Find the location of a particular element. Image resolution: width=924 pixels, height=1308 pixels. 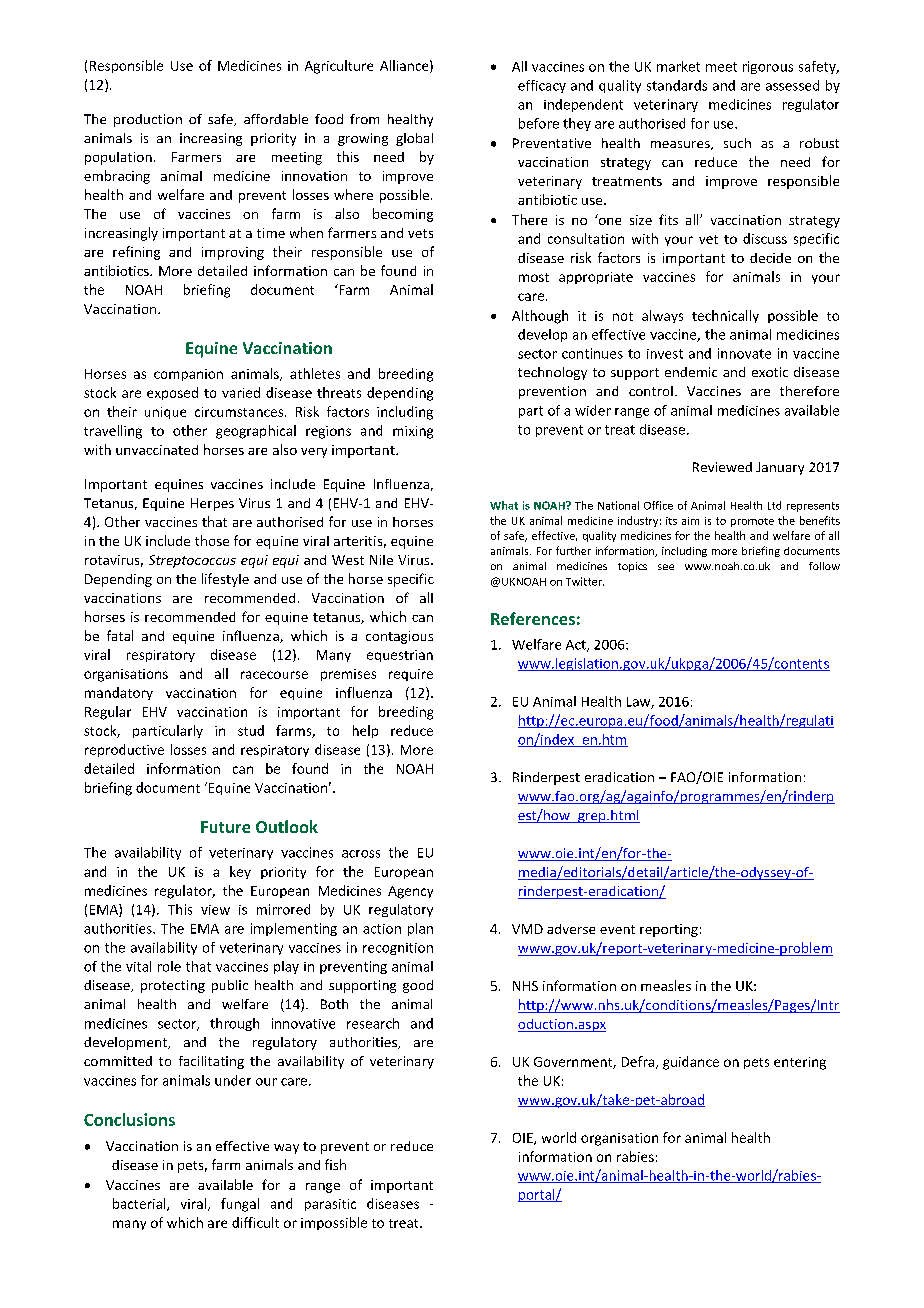

technology is located at coordinates (552, 373).
